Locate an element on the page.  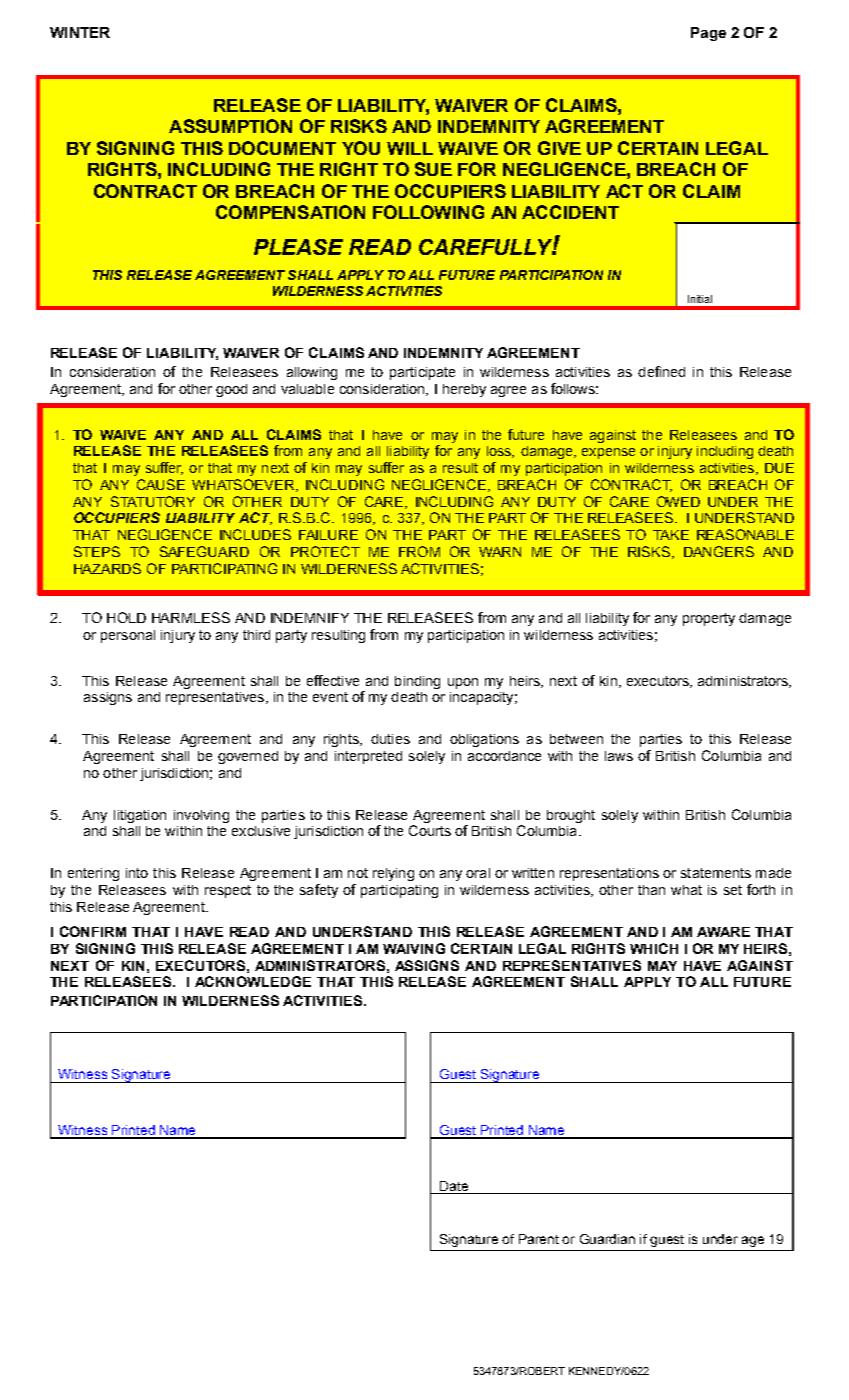
laws is located at coordinates (619, 756).
